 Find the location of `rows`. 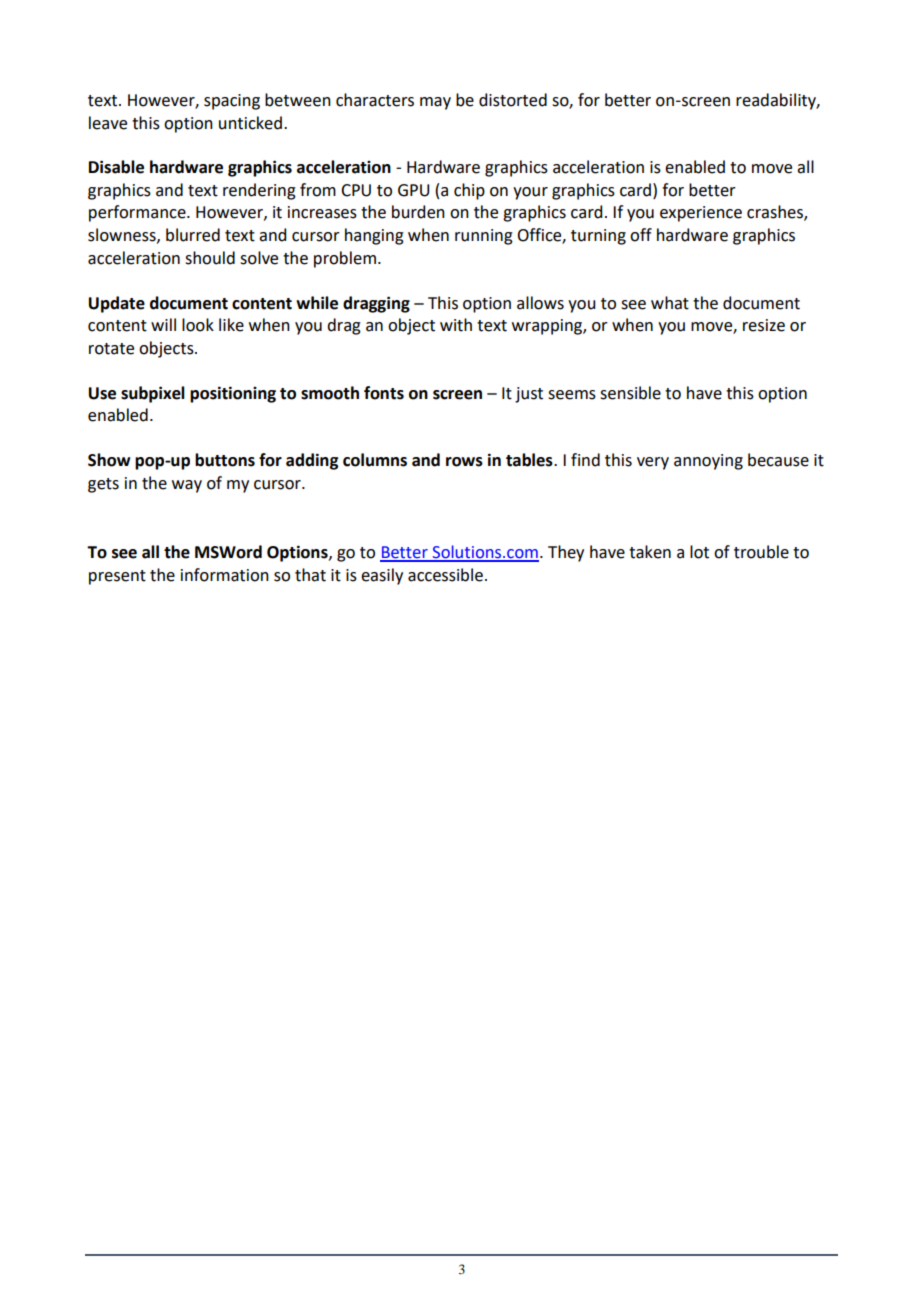

rows is located at coordinates (464, 462).
